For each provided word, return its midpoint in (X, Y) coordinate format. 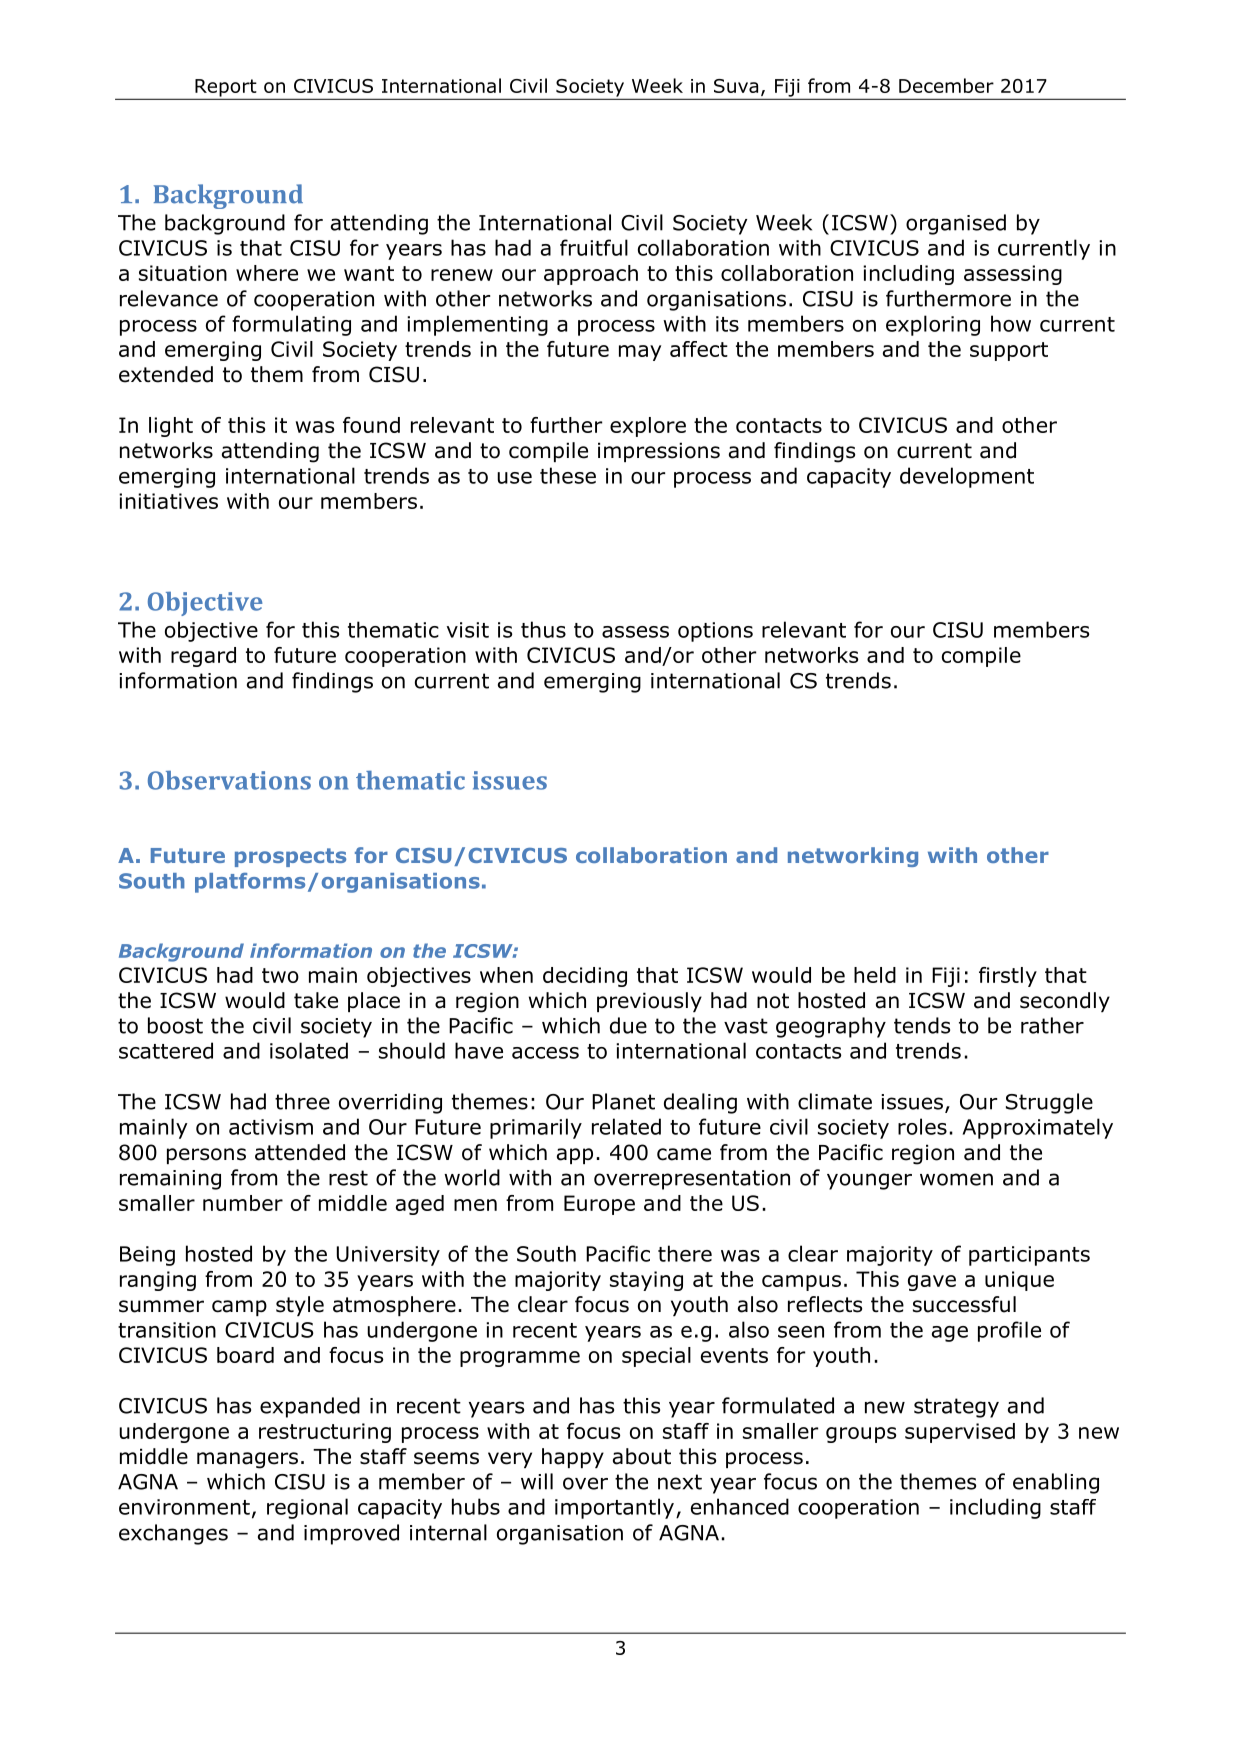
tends (922, 1025)
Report (226, 89)
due (628, 1025)
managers (247, 1460)
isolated (309, 1050)
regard (203, 657)
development (967, 477)
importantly (614, 1508)
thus (543, 629)
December (946, 85)
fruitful (594, 247)
